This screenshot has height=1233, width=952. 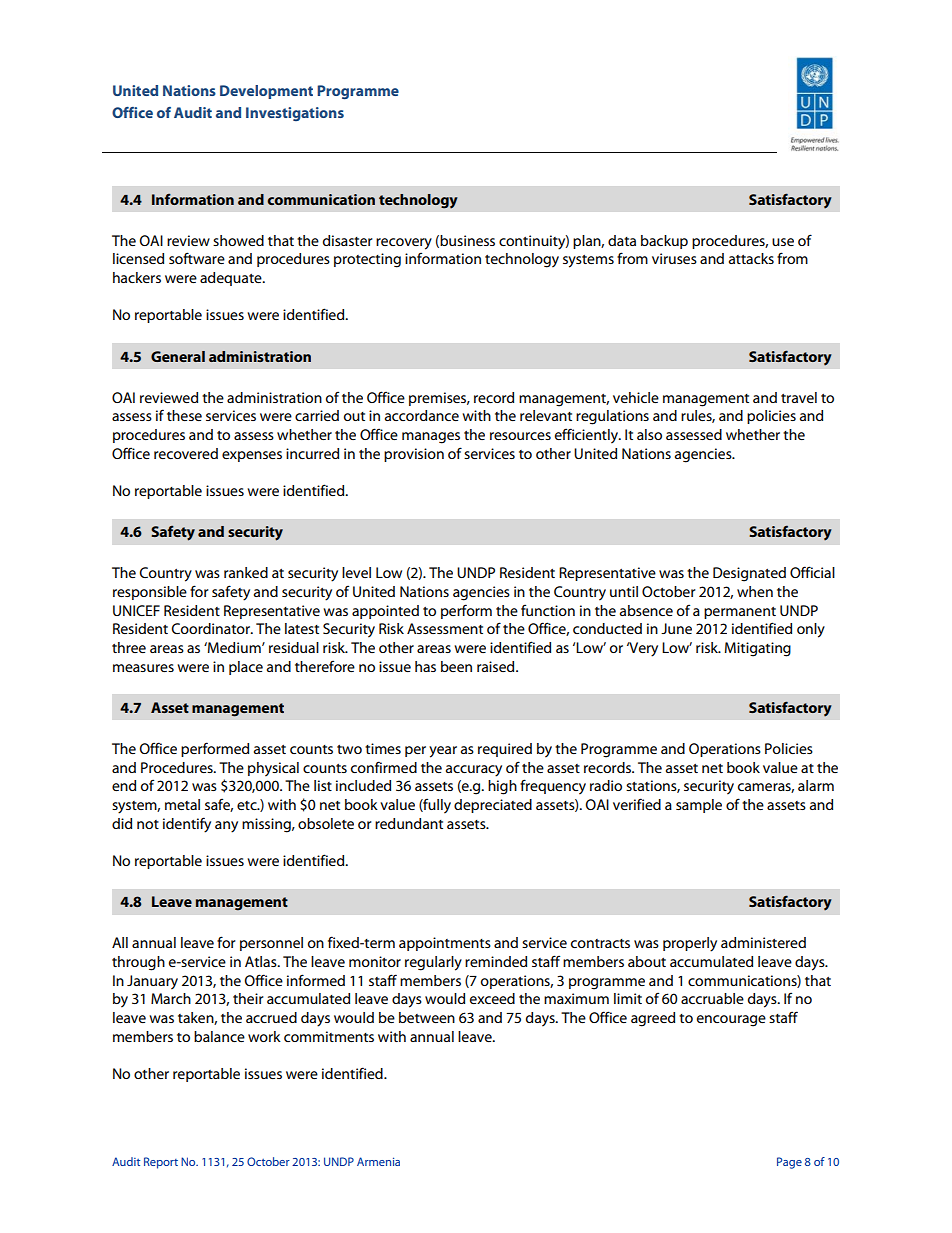 What do you see at coordinates (493, 806) in the screenshot?
I see `depreciated` at bounding box center [493, 806].
